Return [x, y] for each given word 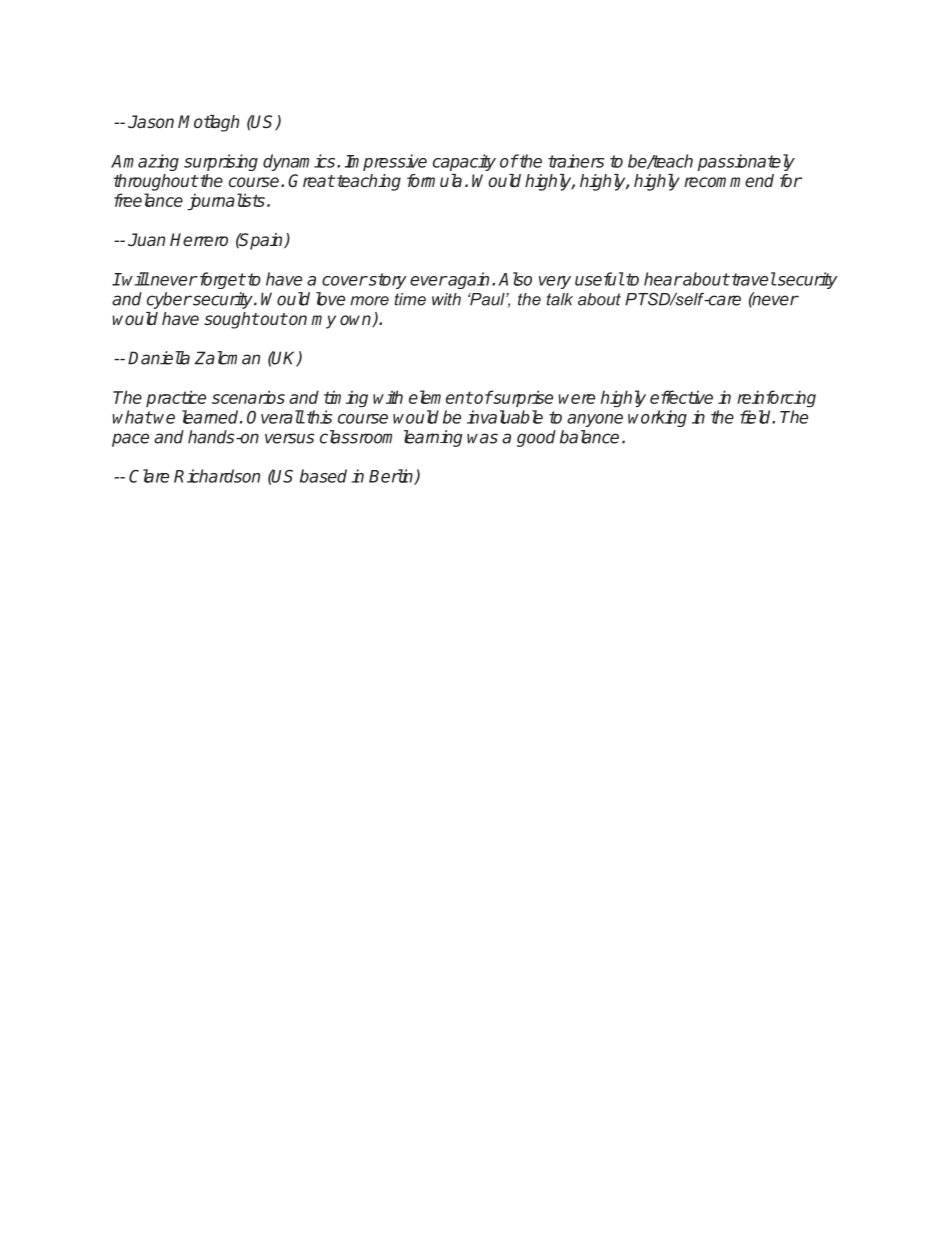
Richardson [217, 476]
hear [663, 279]
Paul [487, 299]
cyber [169, 300]
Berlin [392, 477]
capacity [464, 162]
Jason [151, 122]
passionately [746, 162]
